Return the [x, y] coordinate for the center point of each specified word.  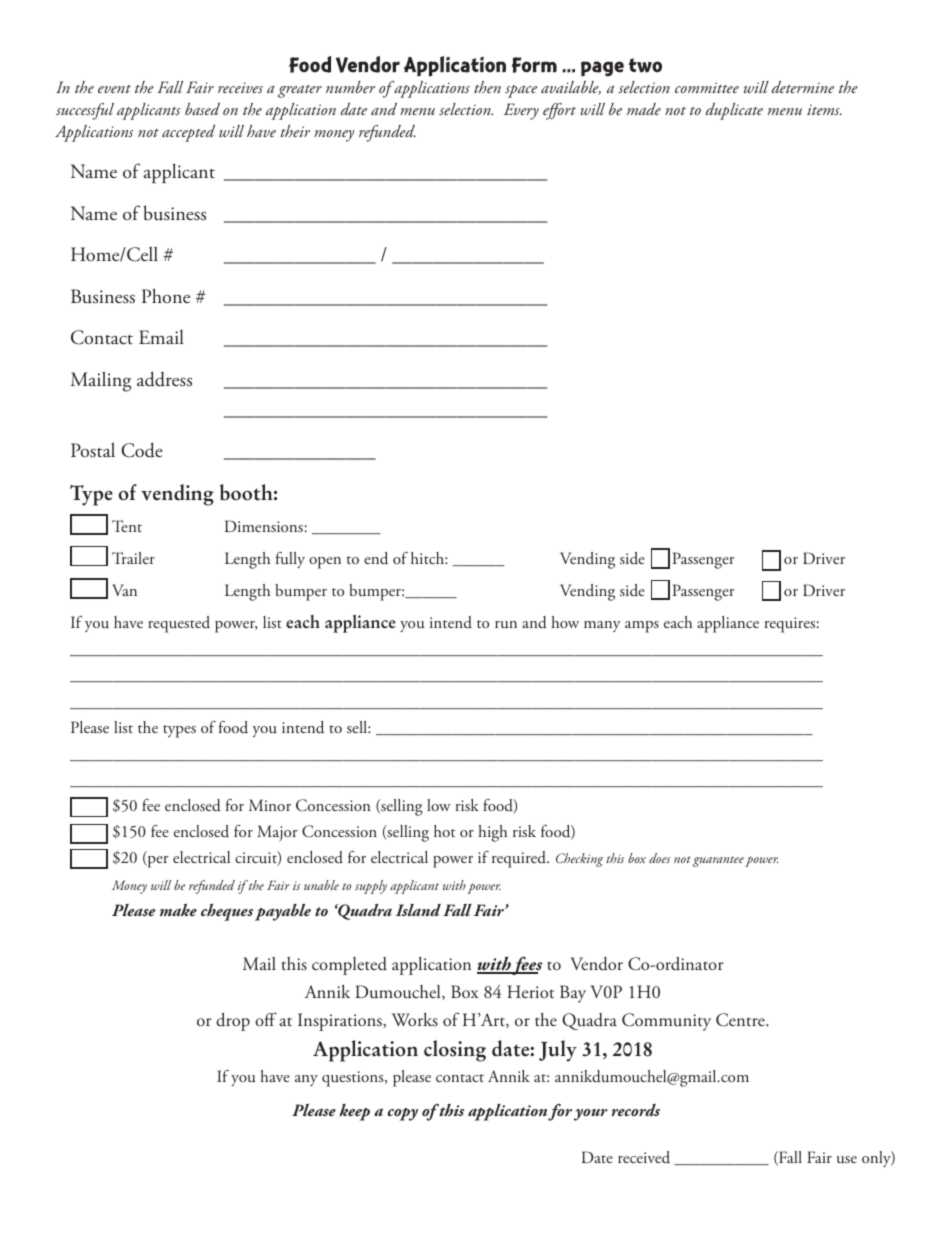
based [202, 109]
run [506, 625]
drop [233, 1022]
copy [402, 1114]
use [847, 1160]
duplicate [734, 111]
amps [642, 627]
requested [179, 624]
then [487, 87]
